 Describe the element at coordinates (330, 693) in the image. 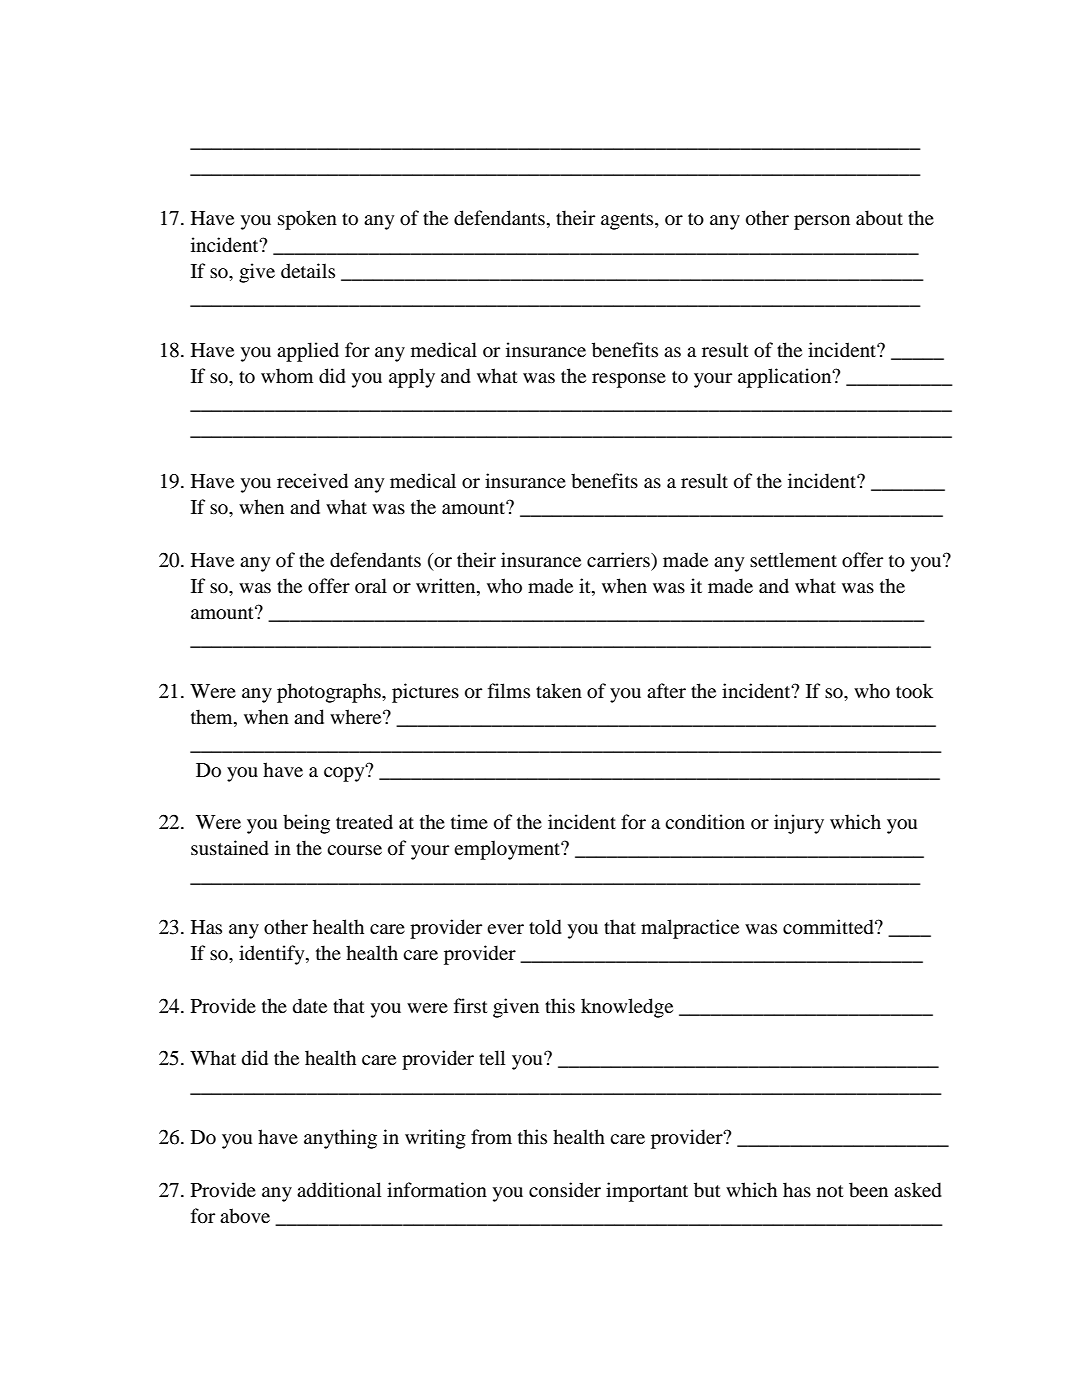

I see `photographs` at that location.
